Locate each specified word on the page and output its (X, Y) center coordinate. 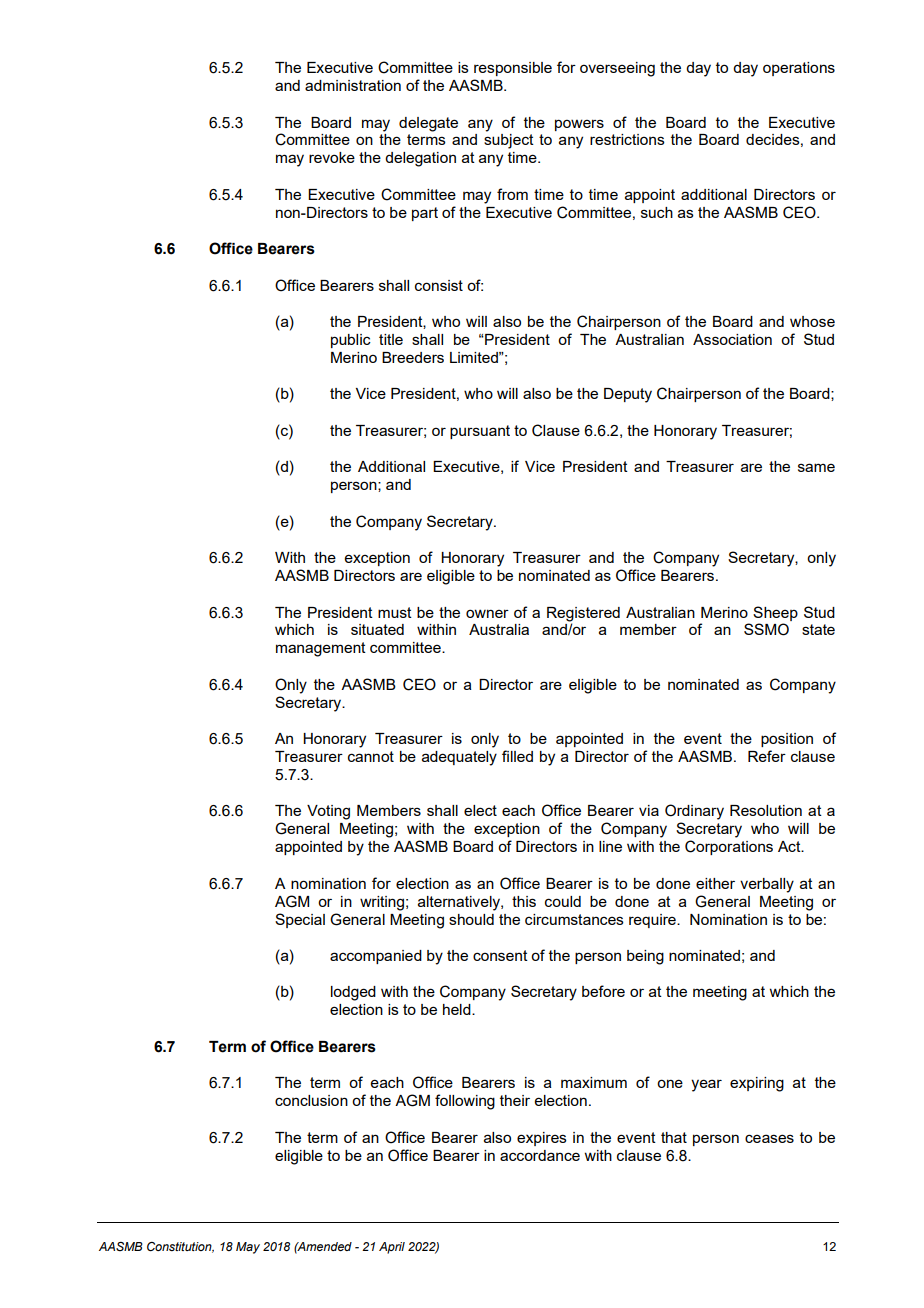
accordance (540, 1155)
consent (500, 955)
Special (300, 920)
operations (799, 69)
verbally (767, 885)
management (321, 649)
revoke (332, 157)
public (351, 341)
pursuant (480, 432)
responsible (513, 69)
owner (487, 613)
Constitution (180, 1247)
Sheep (775, 613)
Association (732, 339)
